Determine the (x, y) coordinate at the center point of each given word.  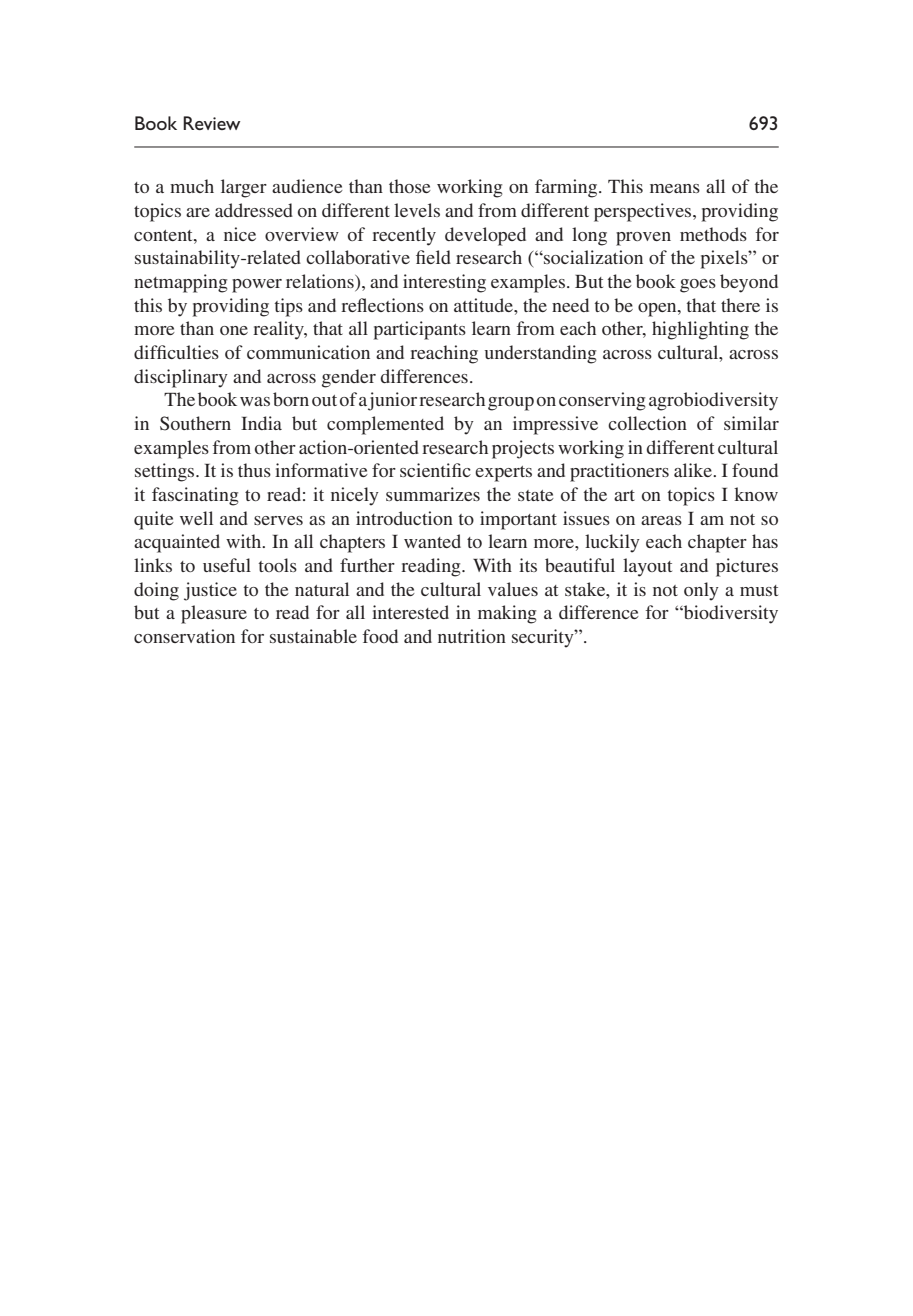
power (257, 286)
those (410, 186)
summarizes (433, 494)
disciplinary (181, 378)
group (511, 404)
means (675, 188)
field (433, 257)
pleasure (214, 614)
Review (211, 123)
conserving (602, 401)
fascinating (195, 496)
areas (661, 520)
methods (713, 234)
